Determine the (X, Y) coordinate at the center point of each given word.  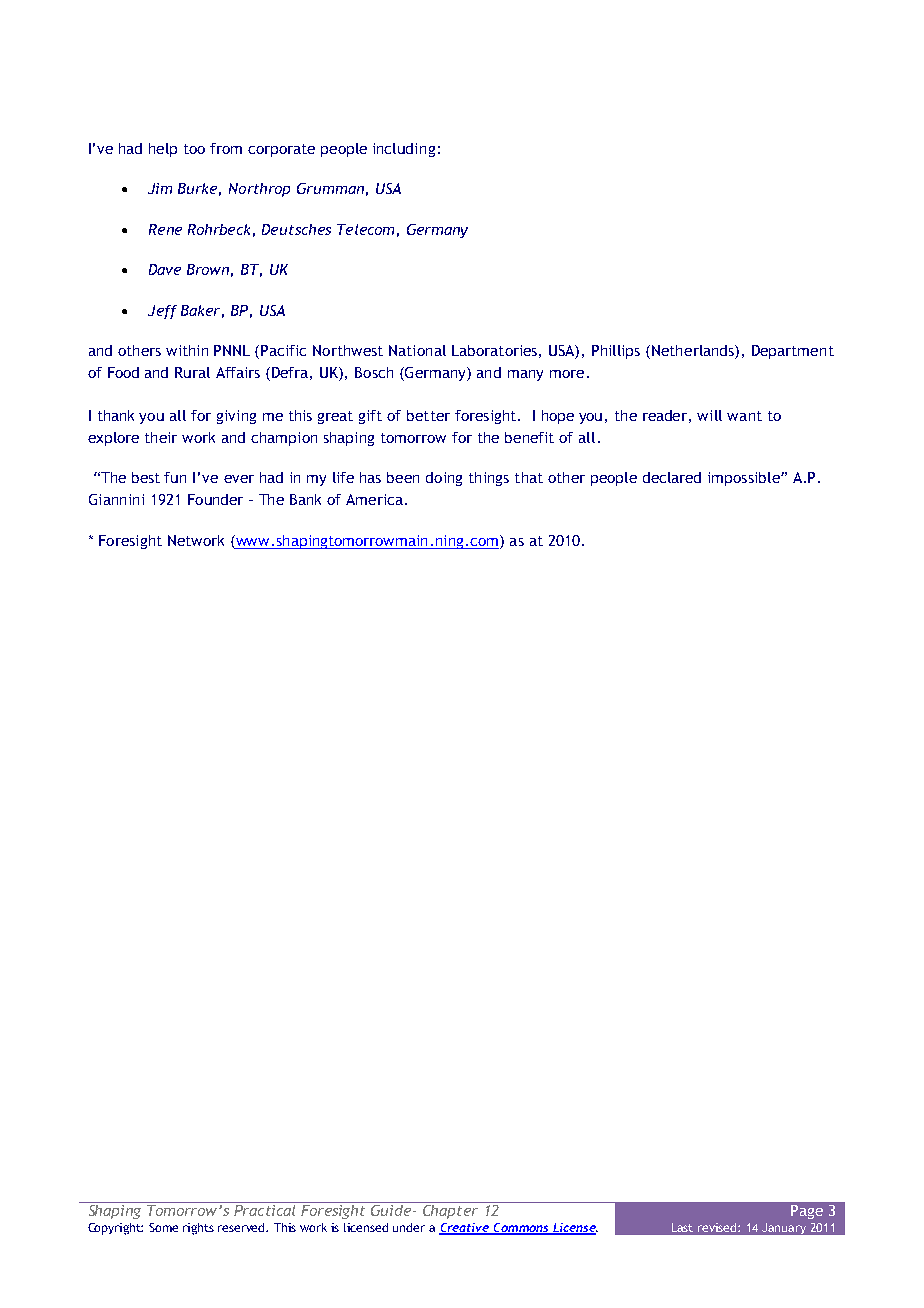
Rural (192, 372)
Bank (305, 499)
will (709, 415)
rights (198, 1229)
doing (444, 479)
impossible (745, 479)
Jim (160, 188)
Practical (265, 1209)
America (374, 499)
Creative (465, 1228)
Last (682, 1227)
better (428, 415)
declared (672, 477)
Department (793, 352)
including (404, 150)
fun (175, 477)
